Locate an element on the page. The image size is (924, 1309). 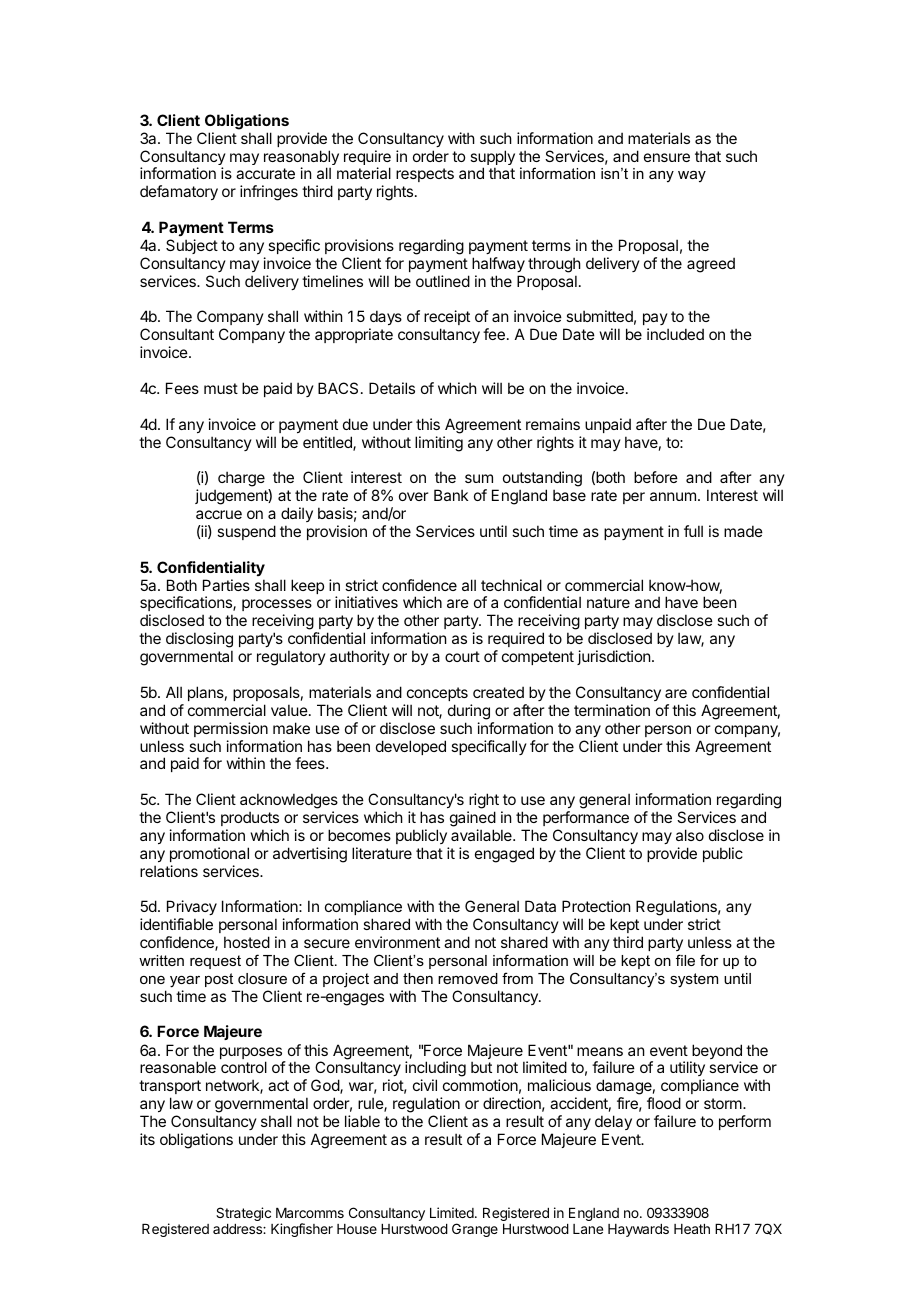
Bank is located at coordinates (451, 495).
